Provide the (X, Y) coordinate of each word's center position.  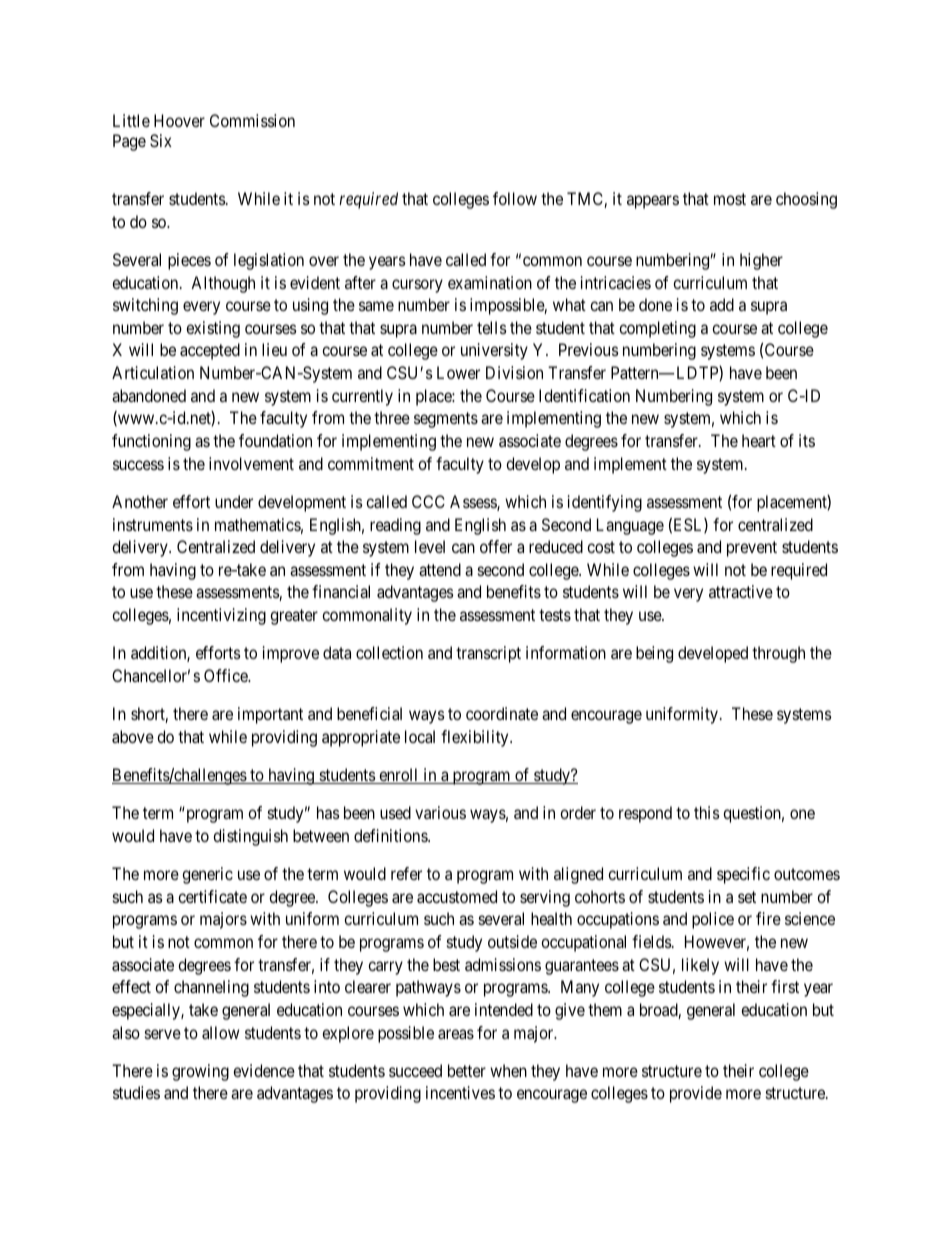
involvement (251, 463)
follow (515, 198)
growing (200, 1072)
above (133, 736)
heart (759, 440)
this (707, 812)
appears (653, 202)
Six (161, 140)
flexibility (476, 738)
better (467, 1070)
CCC (428, 501)
